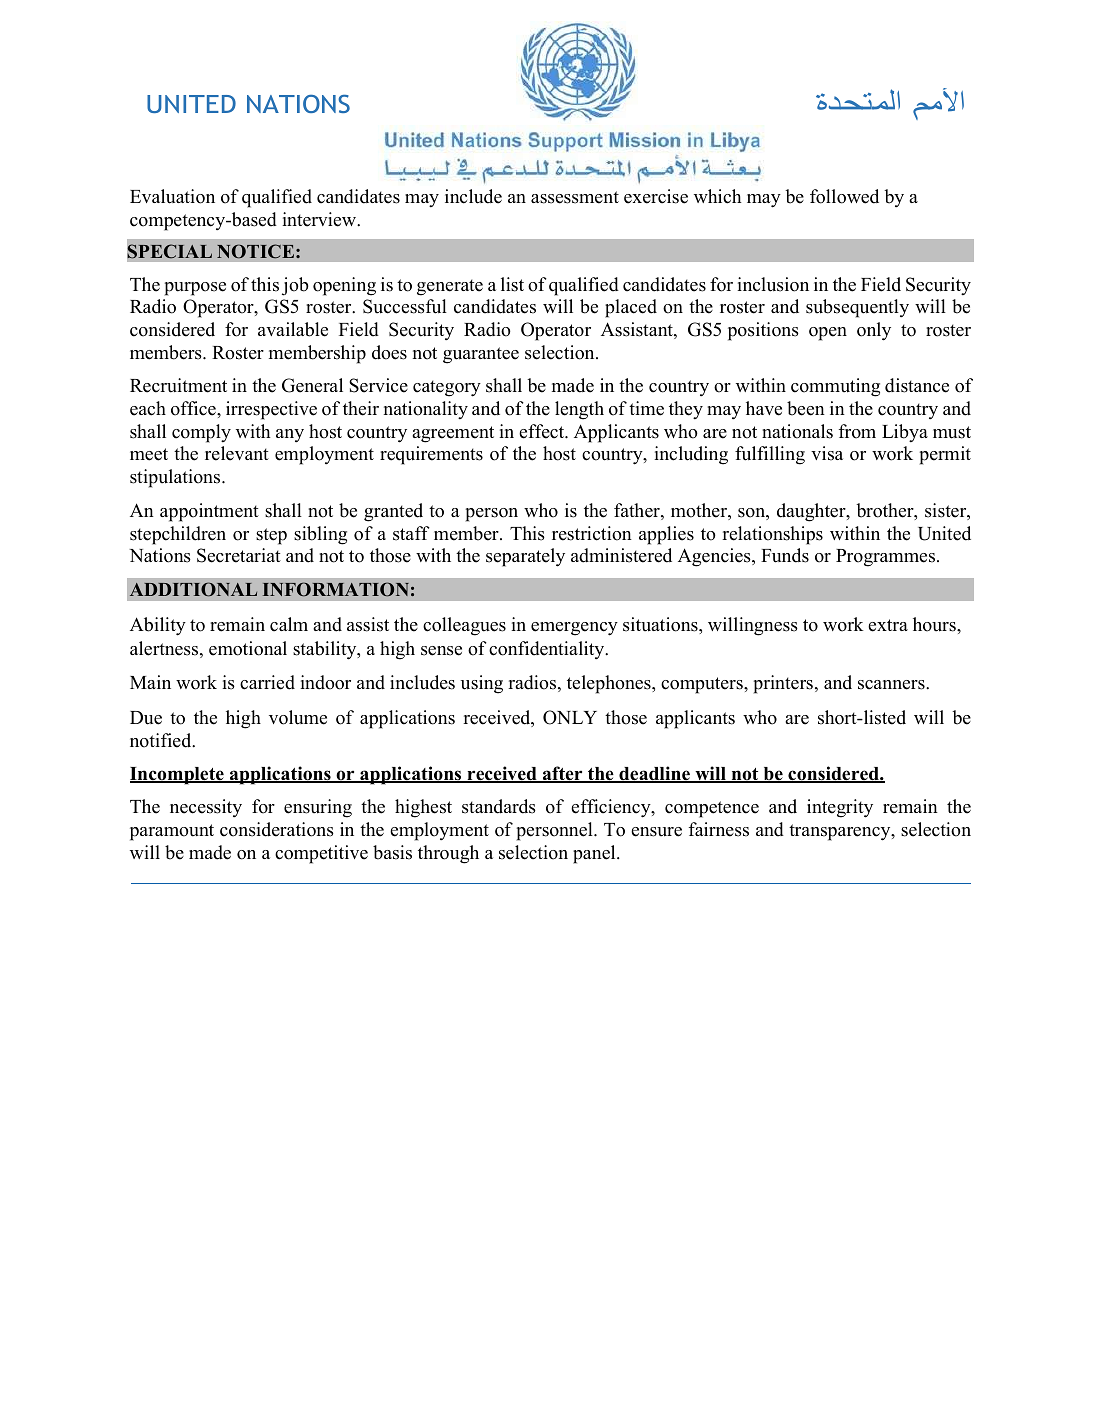  I want to click on appointment, so click(209, 512).
